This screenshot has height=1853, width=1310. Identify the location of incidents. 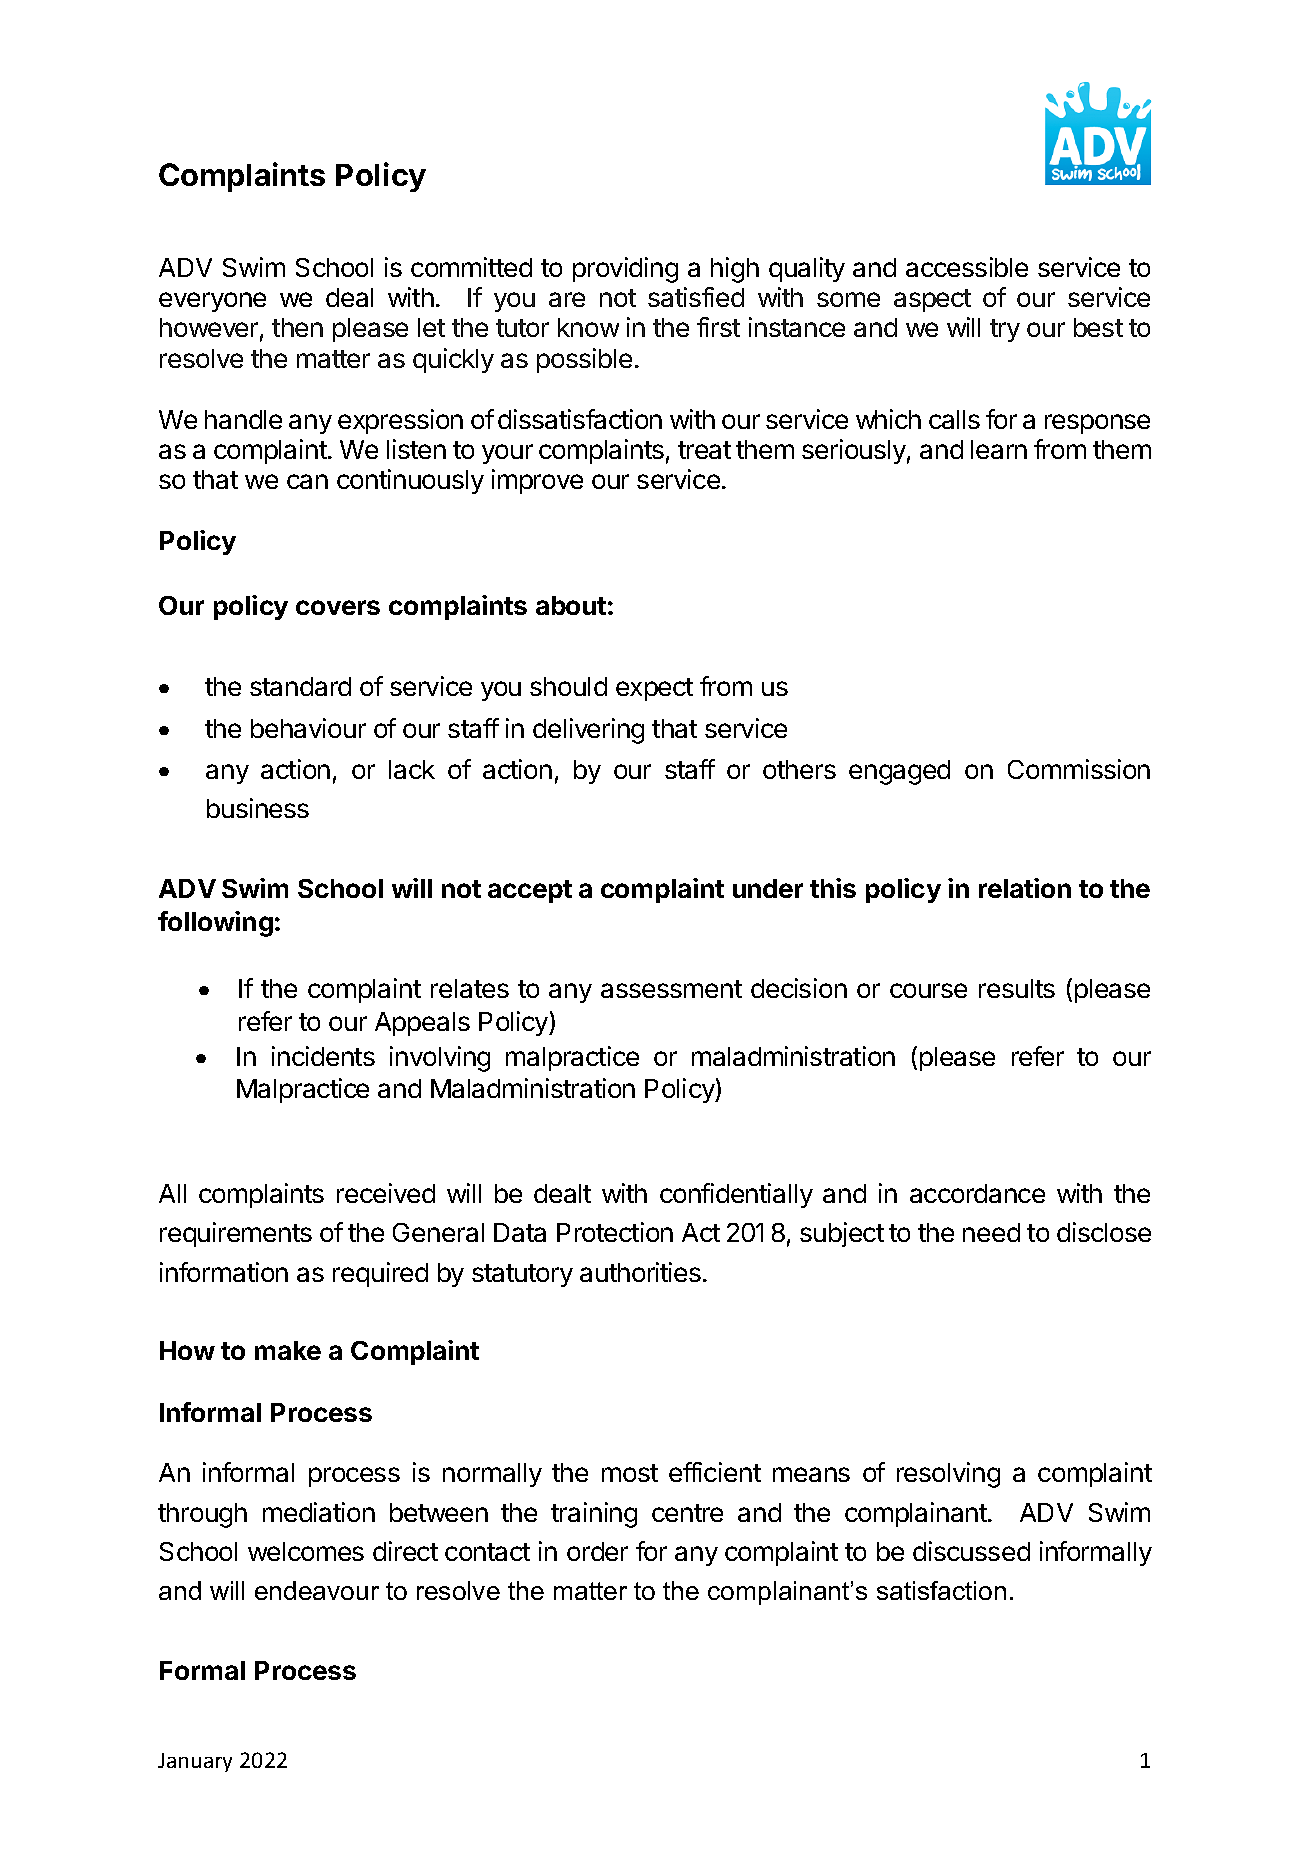
(323, 1056).
